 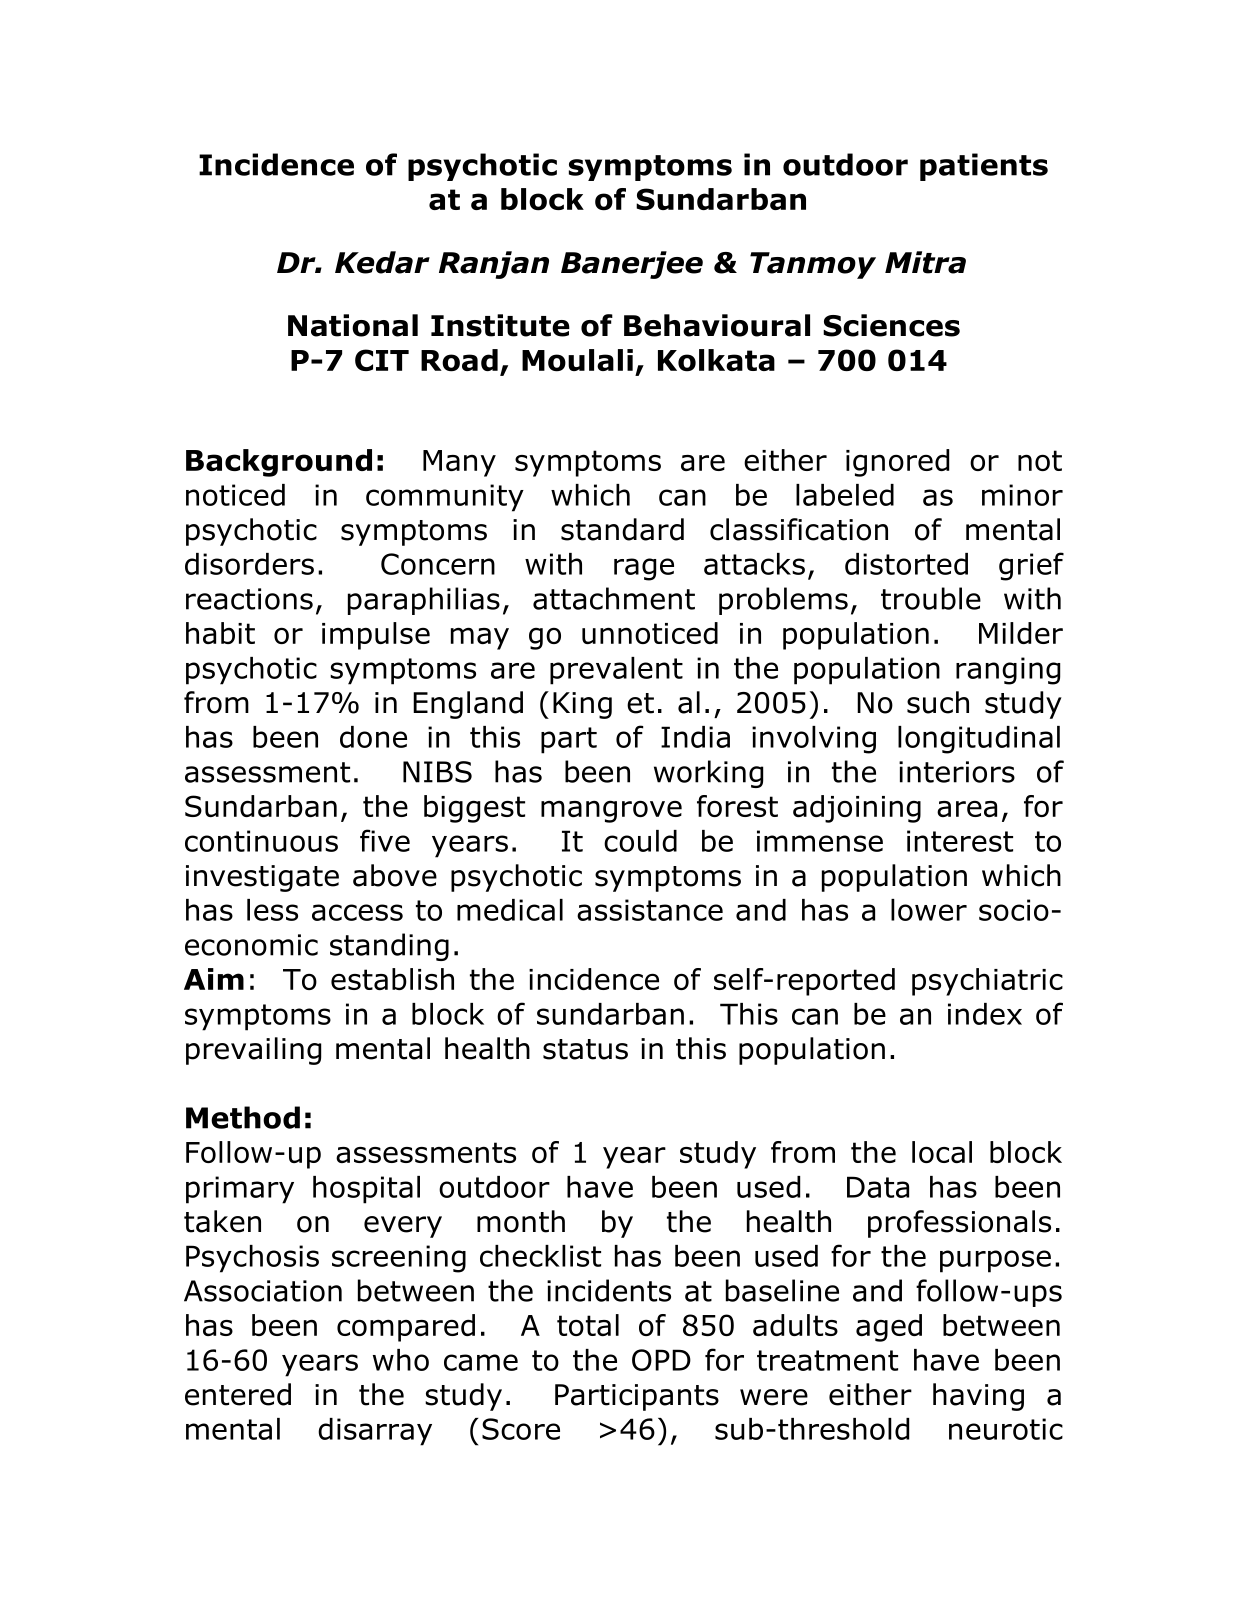 I want to click on Banerjee, so click(x=632, y=265).
